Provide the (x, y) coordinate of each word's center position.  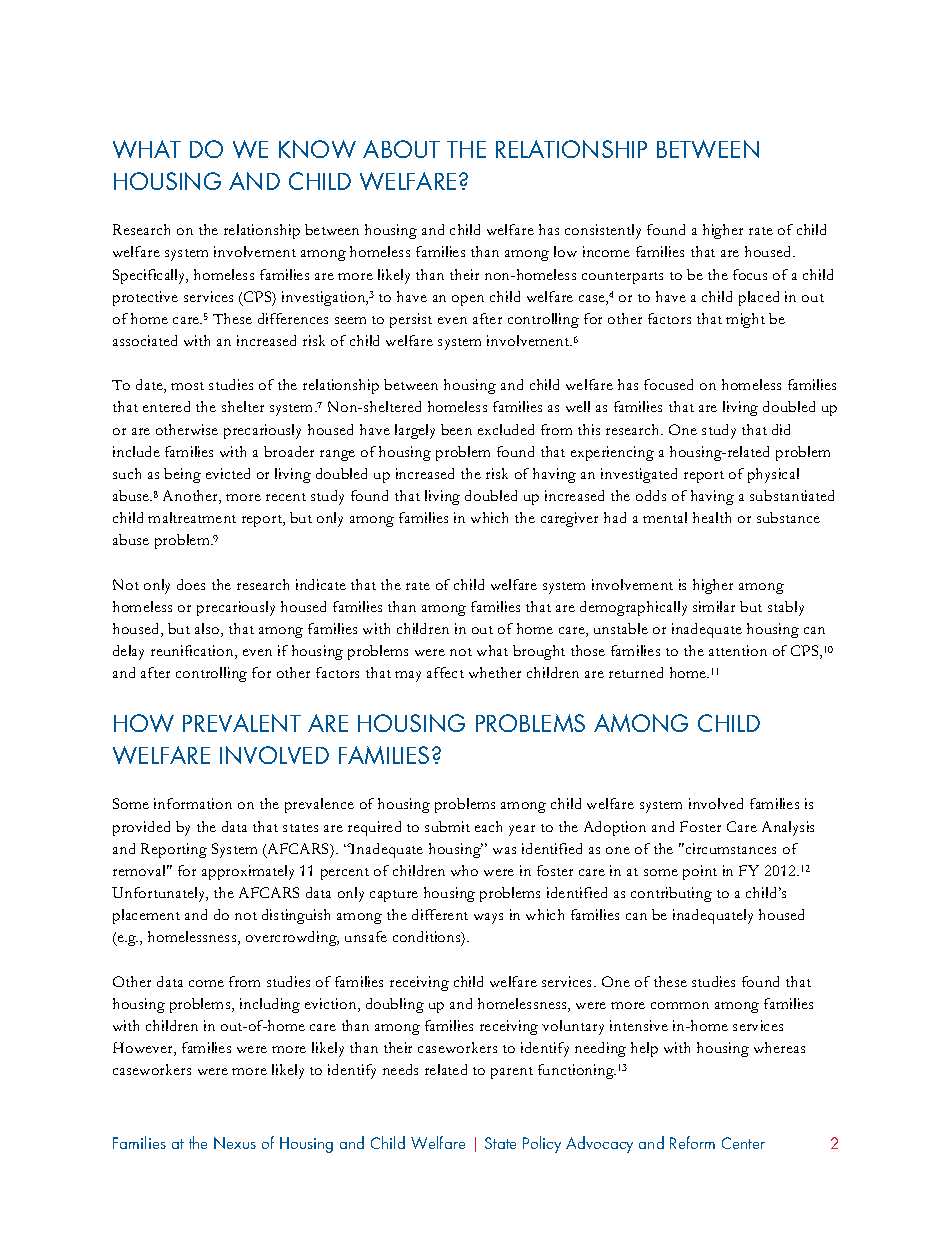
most (187, 386)
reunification (193, 652)
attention (738, 650)
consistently (603, 231)
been (456, 429)
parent (512, 1073)
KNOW (317, 149)
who (464, 870)
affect (445, 672)
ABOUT (401, 149)
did (781, 429)
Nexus (235, 1143)
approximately (248, 872)
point (700, 872)
